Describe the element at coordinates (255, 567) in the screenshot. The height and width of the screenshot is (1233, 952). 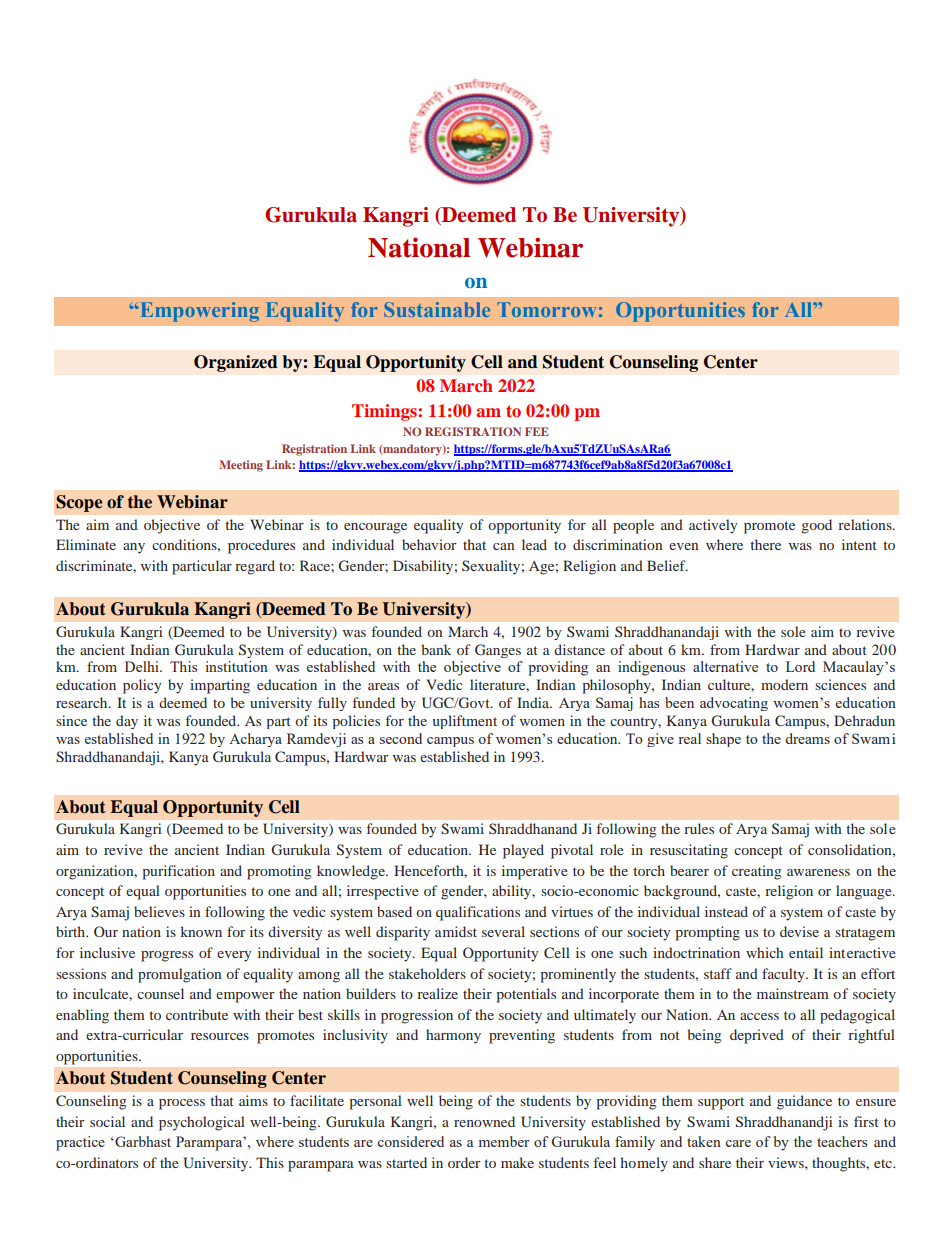
I see `regard` at that location.
